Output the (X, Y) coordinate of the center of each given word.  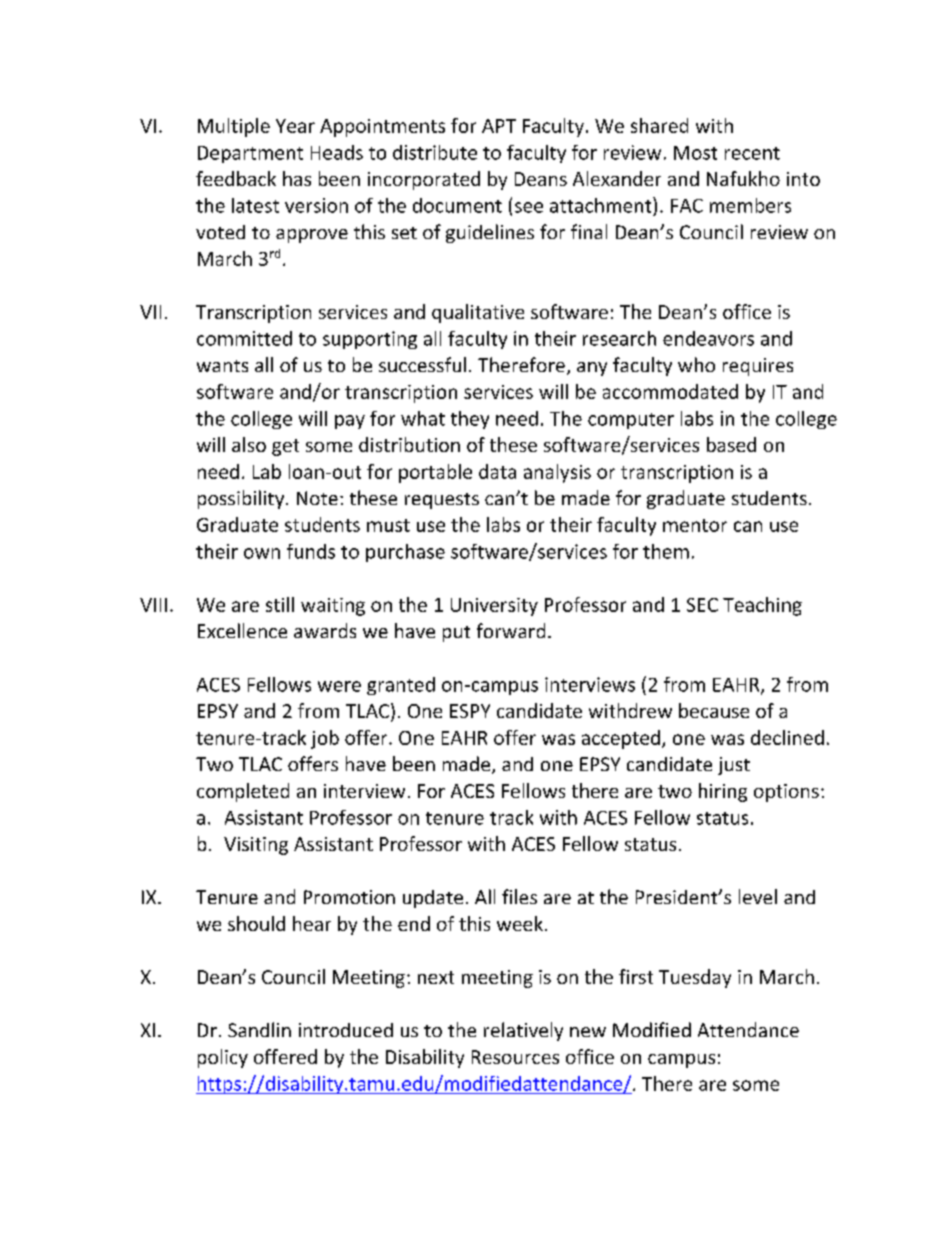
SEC (702, 605)
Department (250, 154)
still (280, 604)
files (519, 896)
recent (752, 153)
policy (223, 1058)
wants (222, 366)
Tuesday (695, 978)
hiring (723, 792)
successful (422, 364)
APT (499, 126)
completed (243, 792)
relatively (523, 1031)
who (696, 364)
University (494, 607)
